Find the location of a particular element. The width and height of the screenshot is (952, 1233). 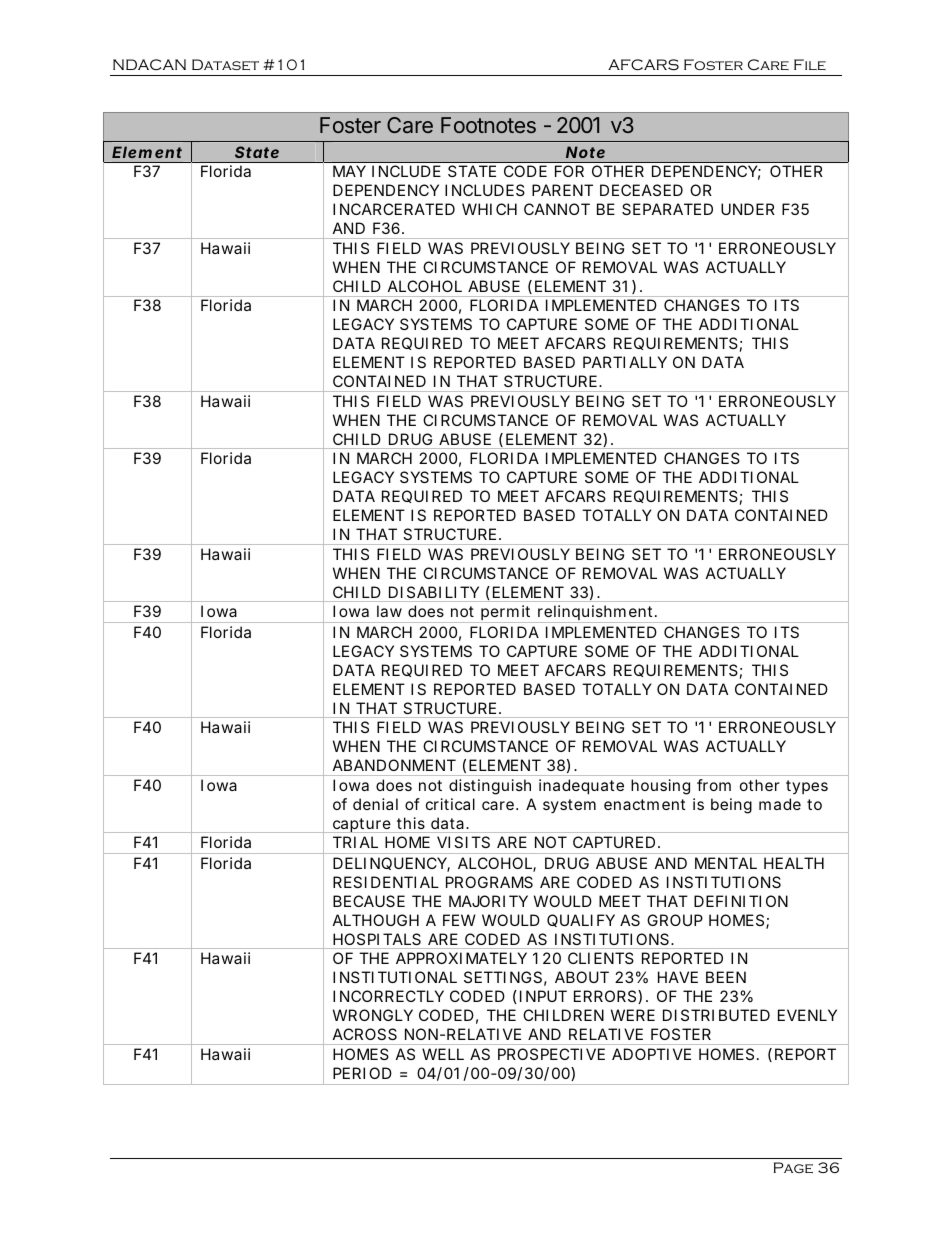

INCARCERATED is located at coordinates (394, 209).
